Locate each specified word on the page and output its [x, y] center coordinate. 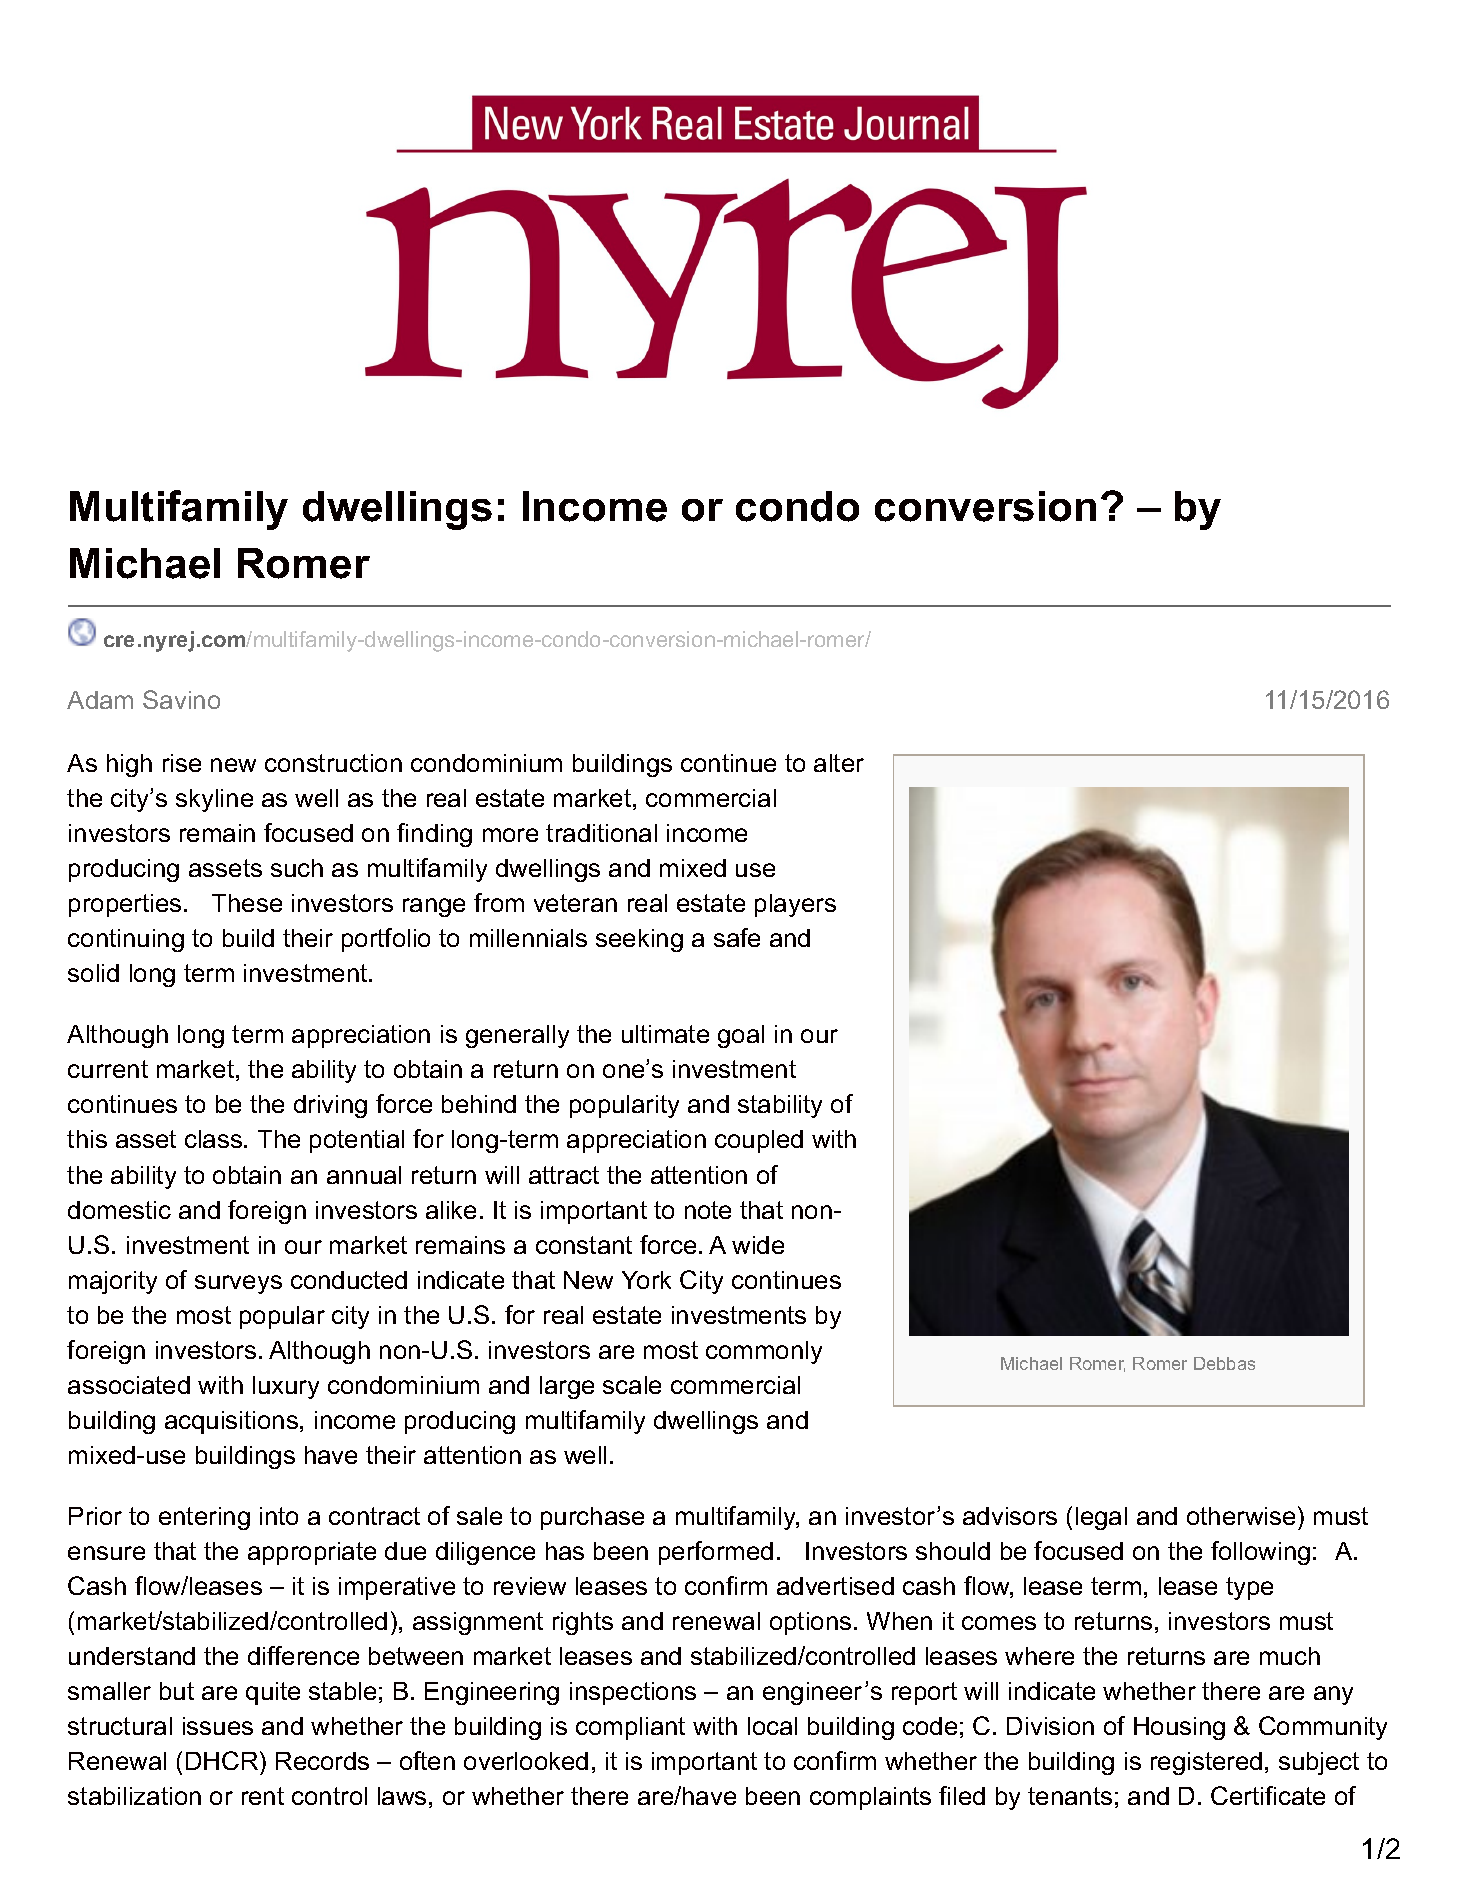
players [795, 905]
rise [182, 763]
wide [758, 1245]
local [772, 1726]
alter [839, 763]
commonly [764, 1352]
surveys [238, 1284]
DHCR [223, 1760]
